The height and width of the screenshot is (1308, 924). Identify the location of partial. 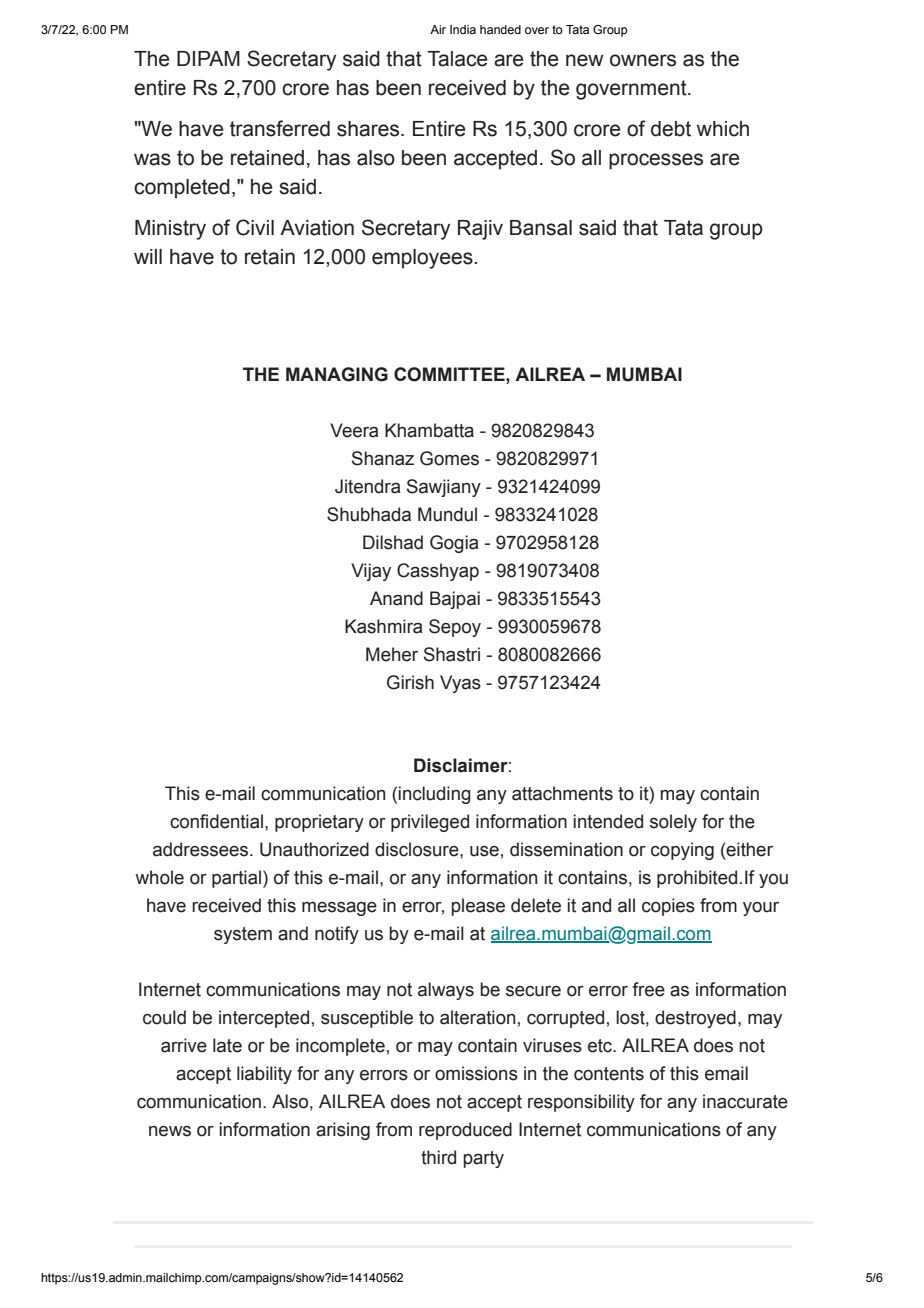
(236, 879).
